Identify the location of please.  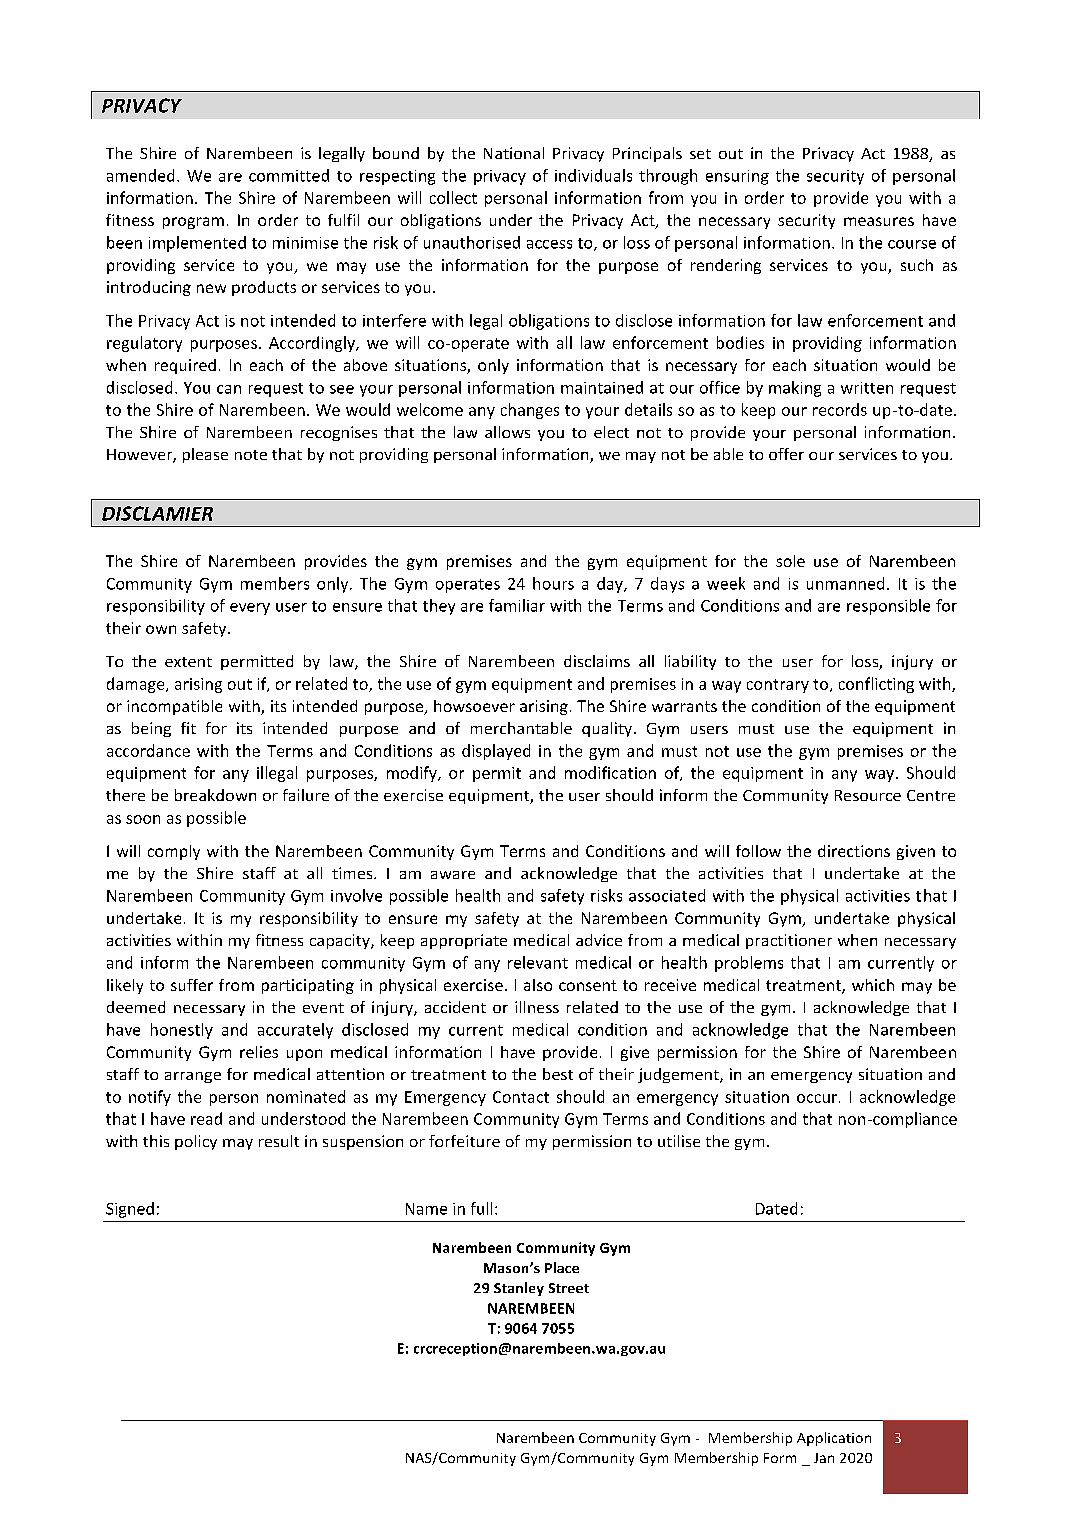
(205, 455).
